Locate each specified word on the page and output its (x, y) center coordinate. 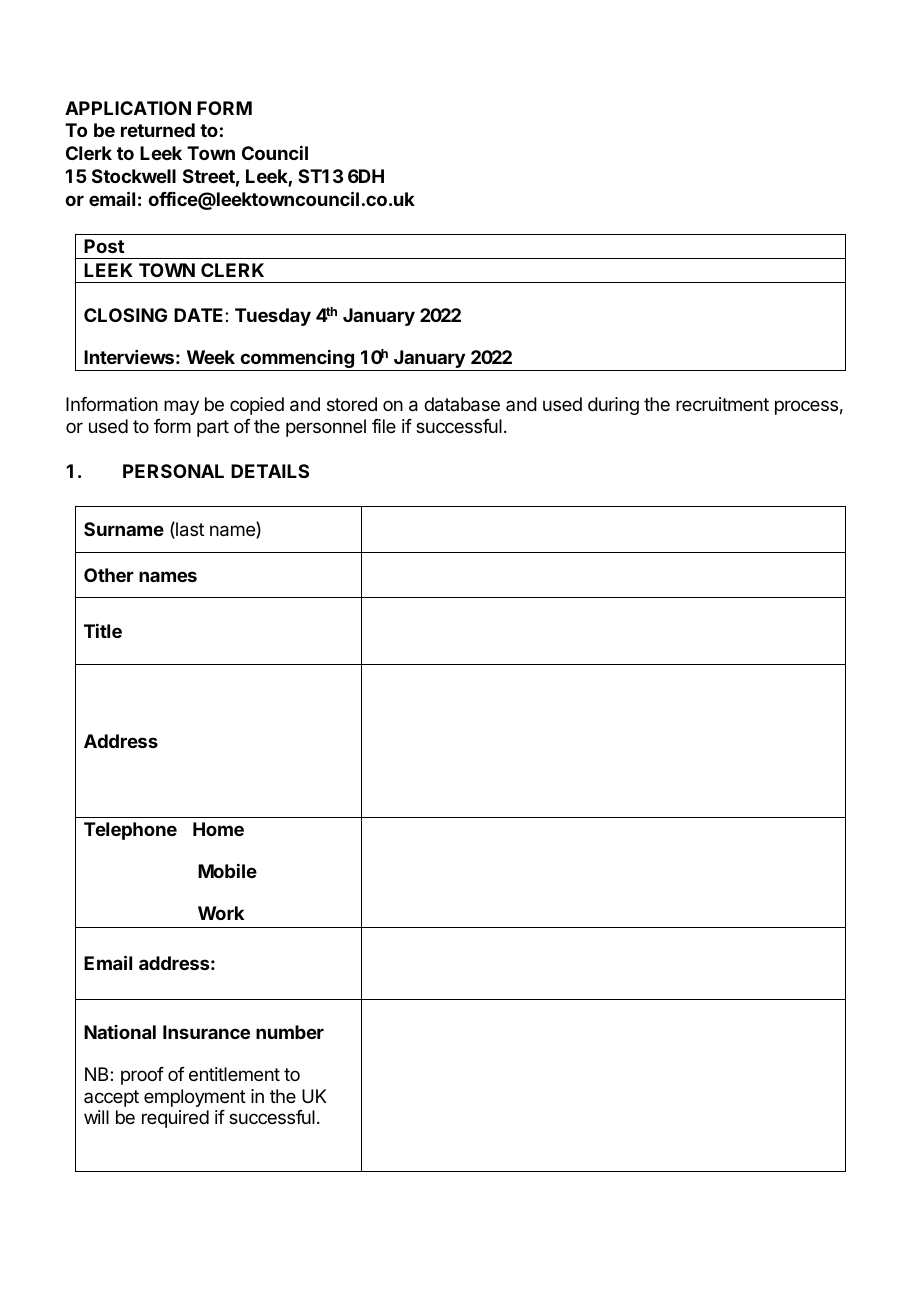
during (613, 406)
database (462, 404)
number (290, 1032)
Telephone (130, 831)
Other (109, 575)
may (181, 407)
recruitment (722, 404)
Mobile (227, 871)
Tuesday (273, 317)
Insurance (206, 1032)
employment (195, 1098)
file (384, 426)
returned (158, 130)
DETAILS (270, 471)
